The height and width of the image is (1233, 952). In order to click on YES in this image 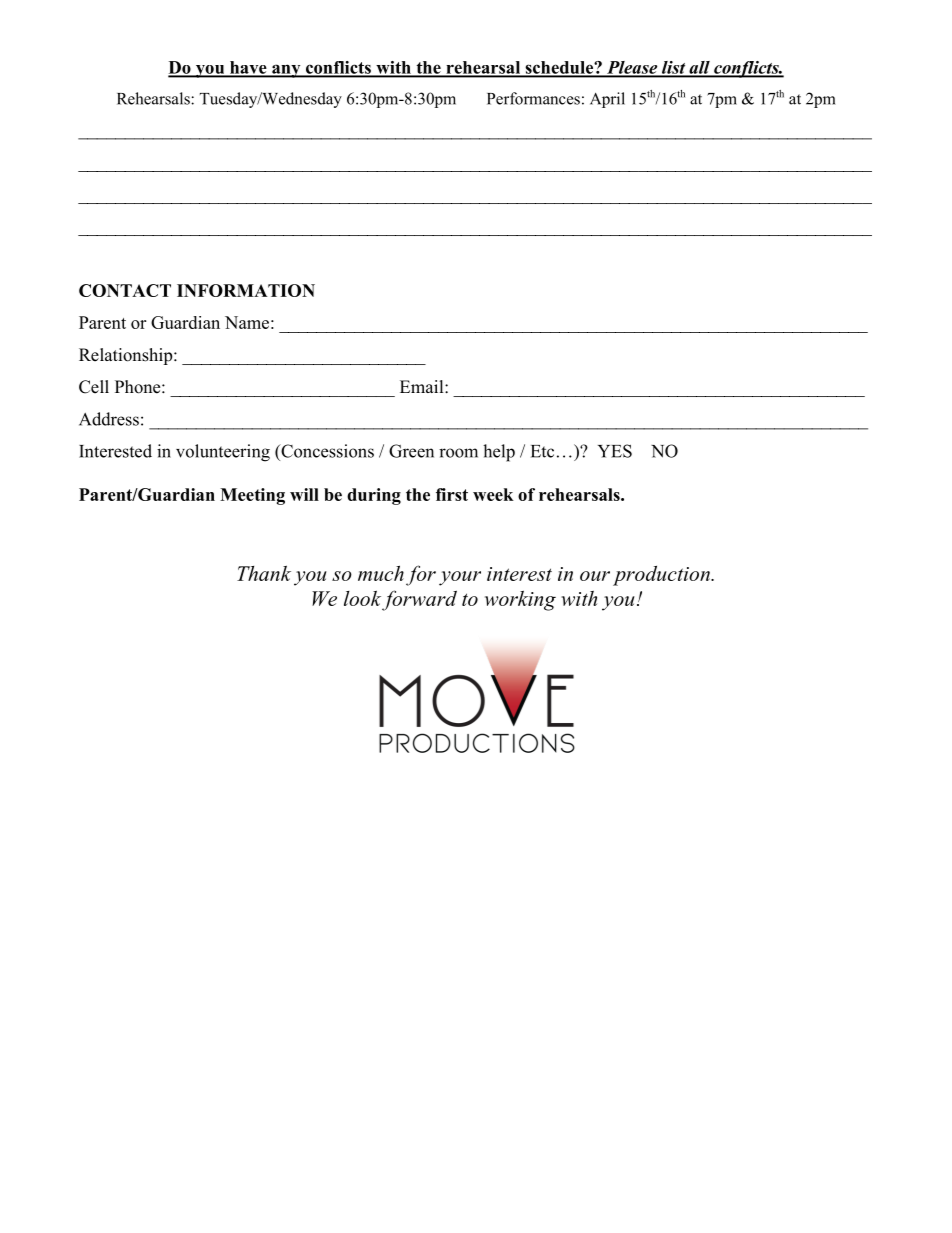, I will do `click(615, 451)`.
